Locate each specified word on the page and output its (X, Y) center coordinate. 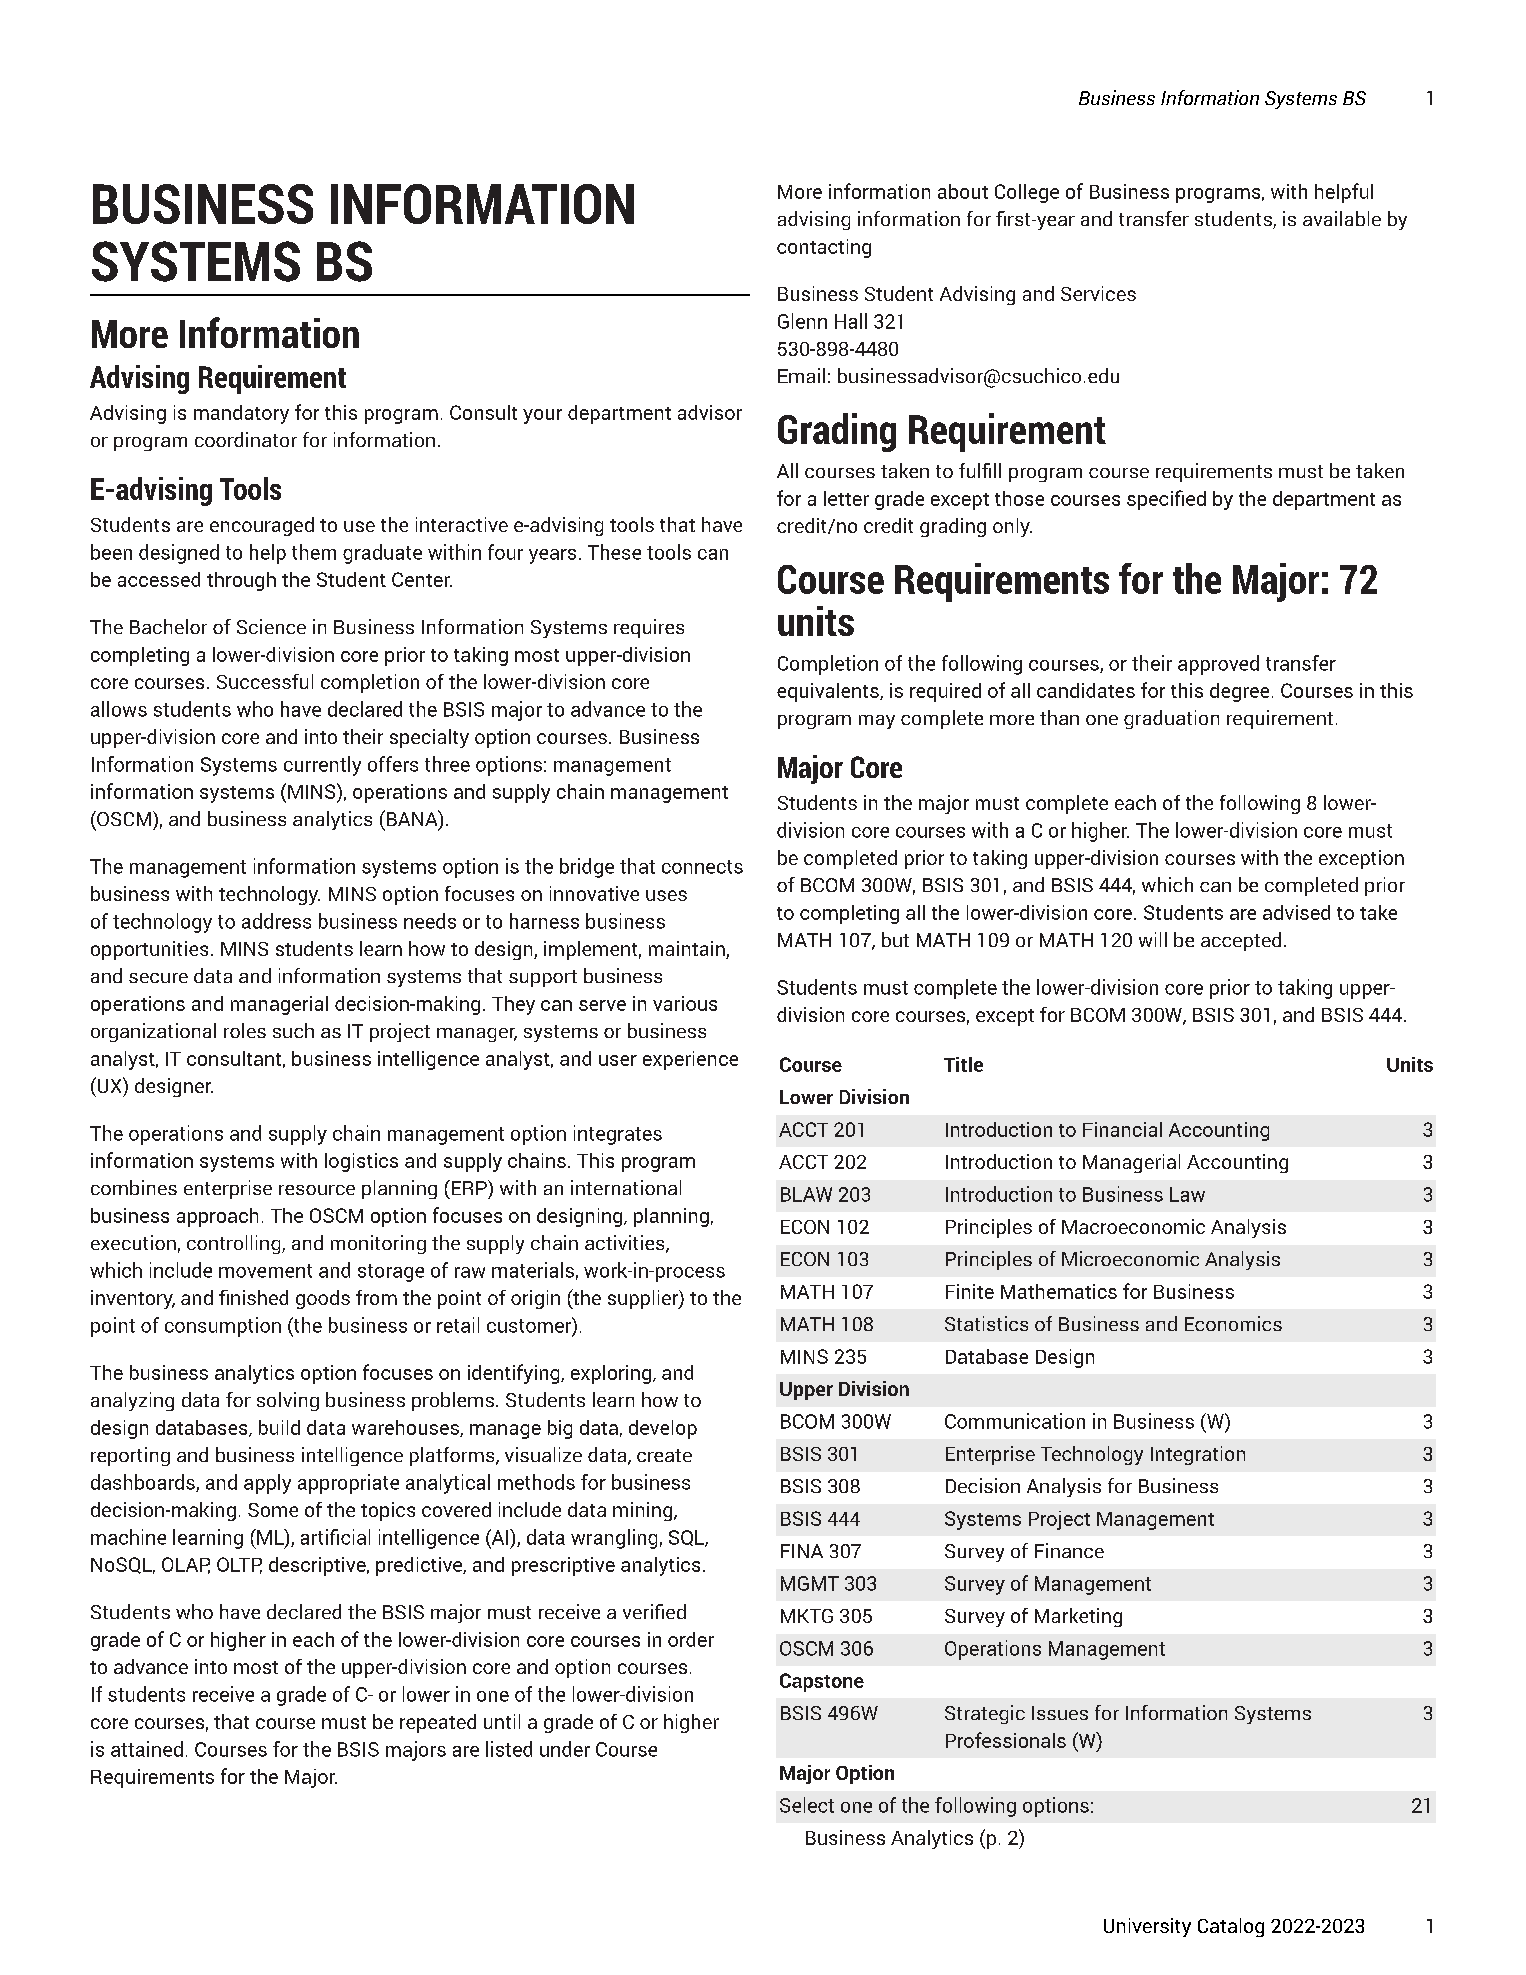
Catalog (1231, 1927)
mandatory (241, 414)
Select (807, 1805)
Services (1098, 293)
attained (147, 1749)
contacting (824, 248)
